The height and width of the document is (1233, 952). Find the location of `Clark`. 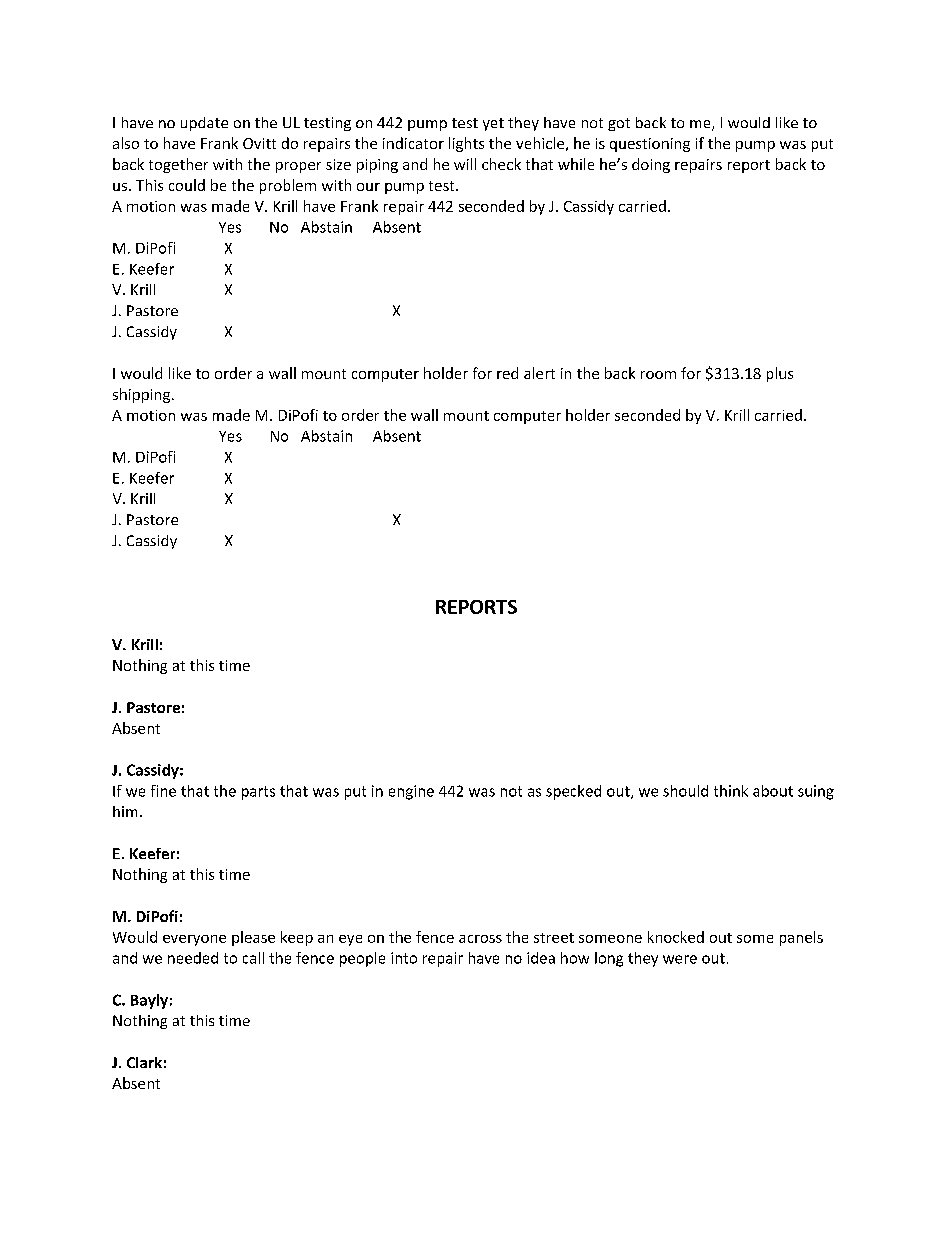

Clark is located at coordinates (144, 1062).
